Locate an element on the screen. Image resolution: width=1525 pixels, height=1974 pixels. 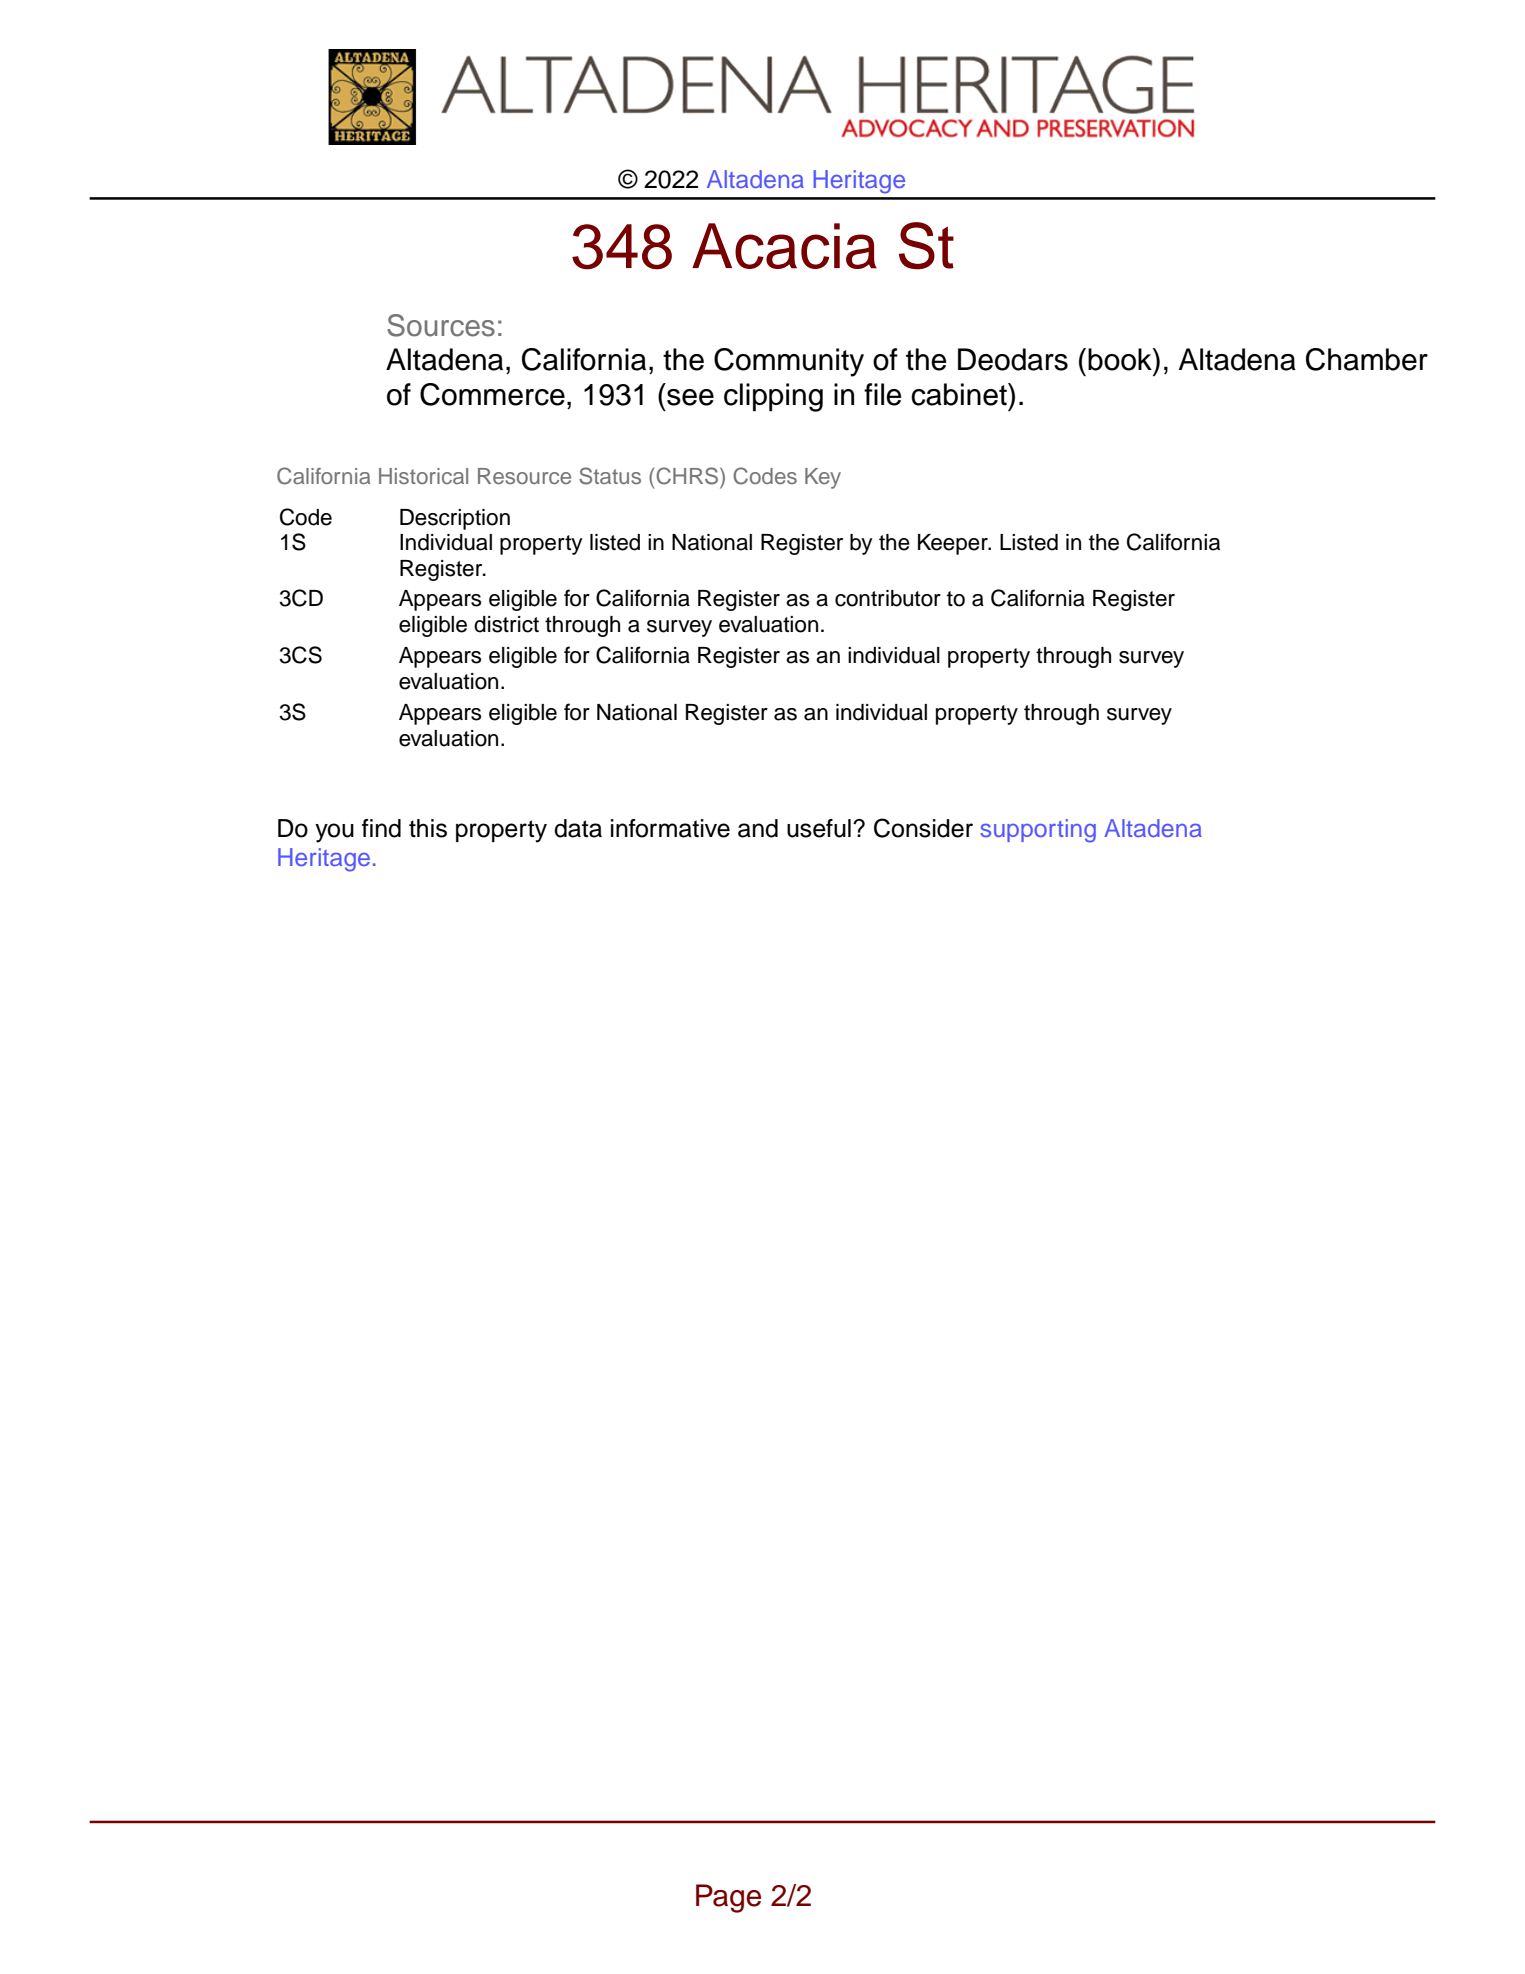
book is located at coordinates (1121, 359).
